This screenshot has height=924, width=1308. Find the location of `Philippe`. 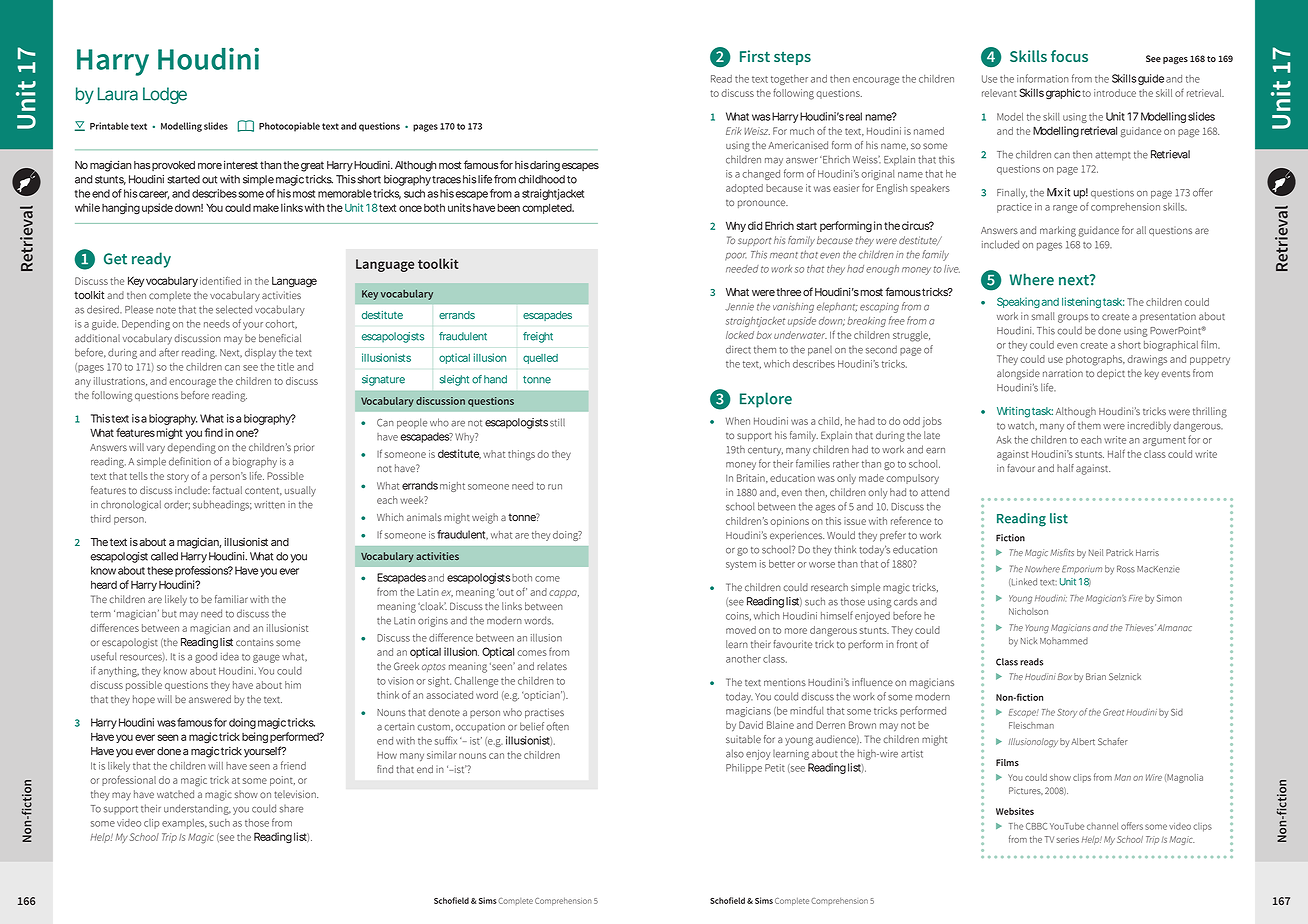

Philippe is located at coordinates (744, 769).
